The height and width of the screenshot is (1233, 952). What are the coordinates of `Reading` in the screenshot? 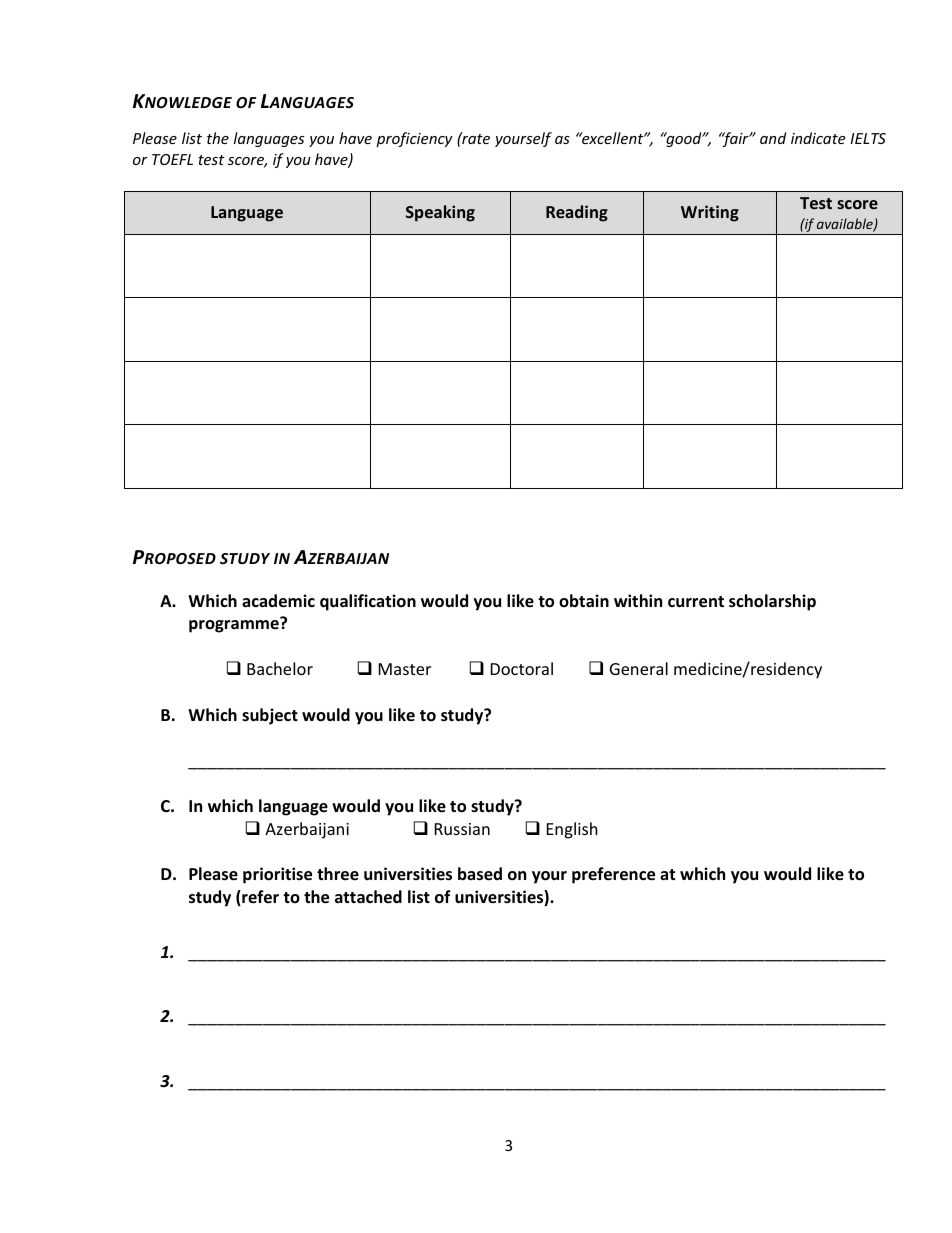 It's located at (577, 213).
